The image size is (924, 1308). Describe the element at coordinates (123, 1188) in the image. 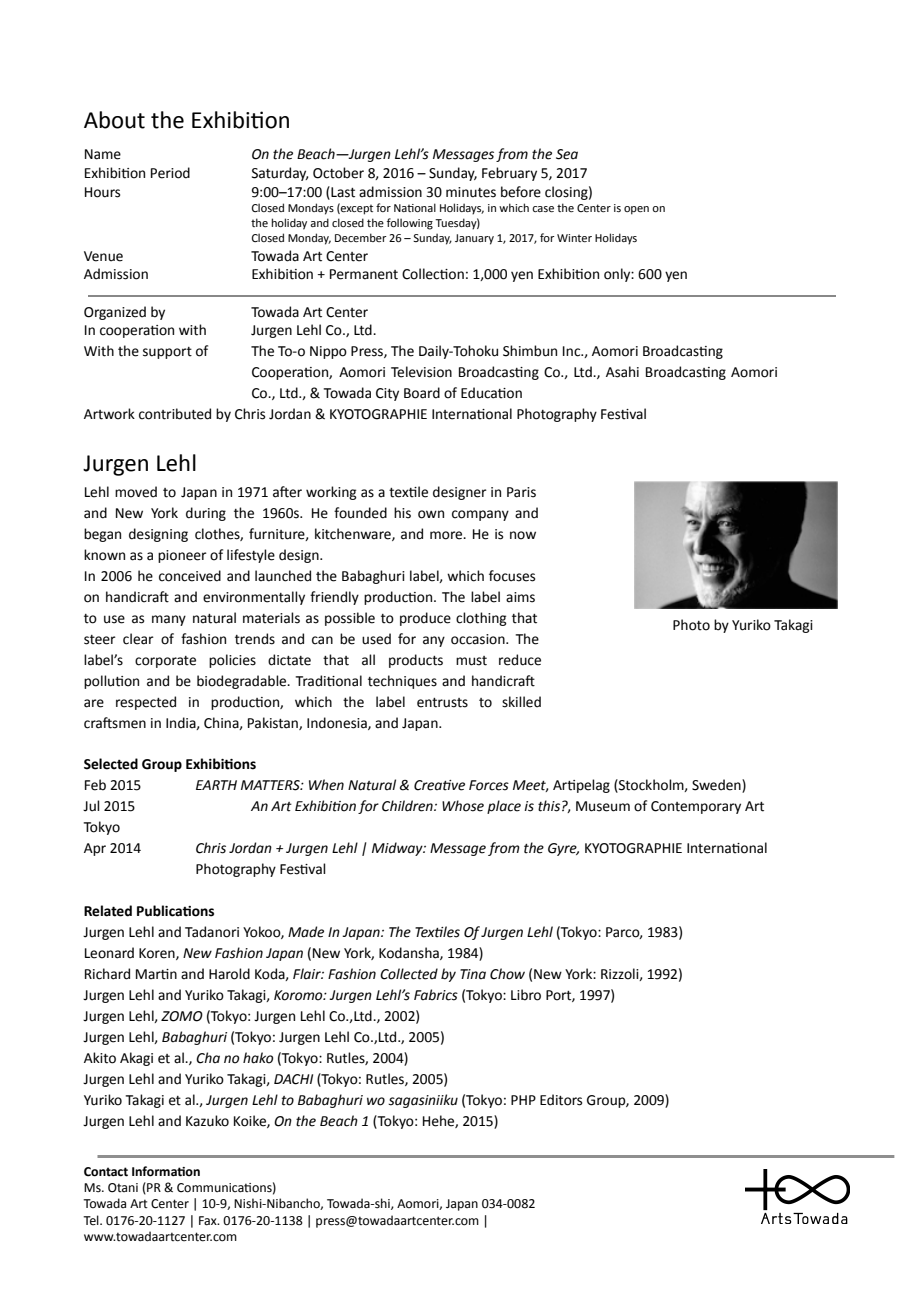

I see `Otani` at that location.
